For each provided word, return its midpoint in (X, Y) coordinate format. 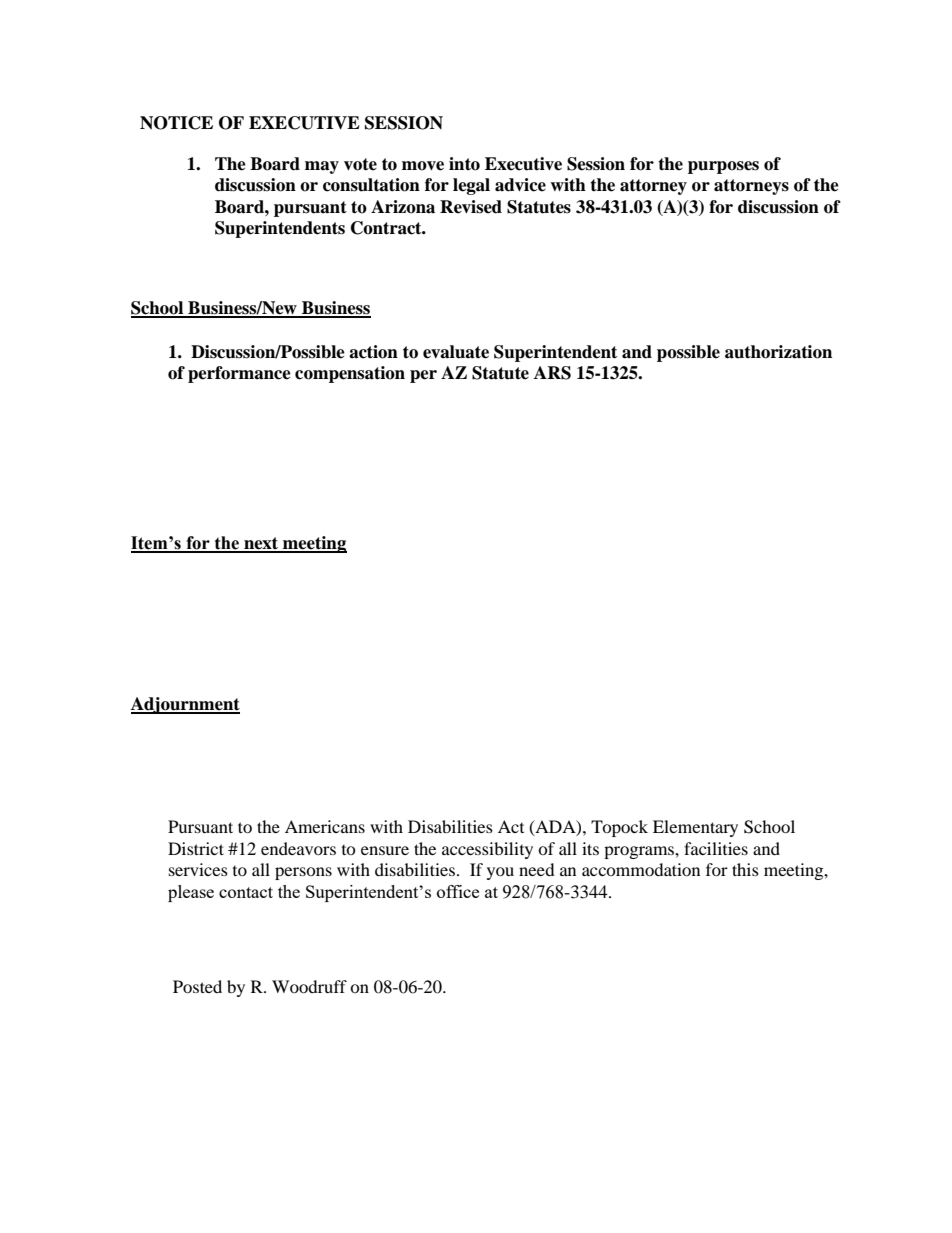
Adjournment (185, 705)
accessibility (487, 850)
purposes (723, 167)
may (322, 167)
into (464, 164)
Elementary (695, 828)
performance (239, 374)
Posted (197, 986)
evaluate (456, 352)
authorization (778, 352)
